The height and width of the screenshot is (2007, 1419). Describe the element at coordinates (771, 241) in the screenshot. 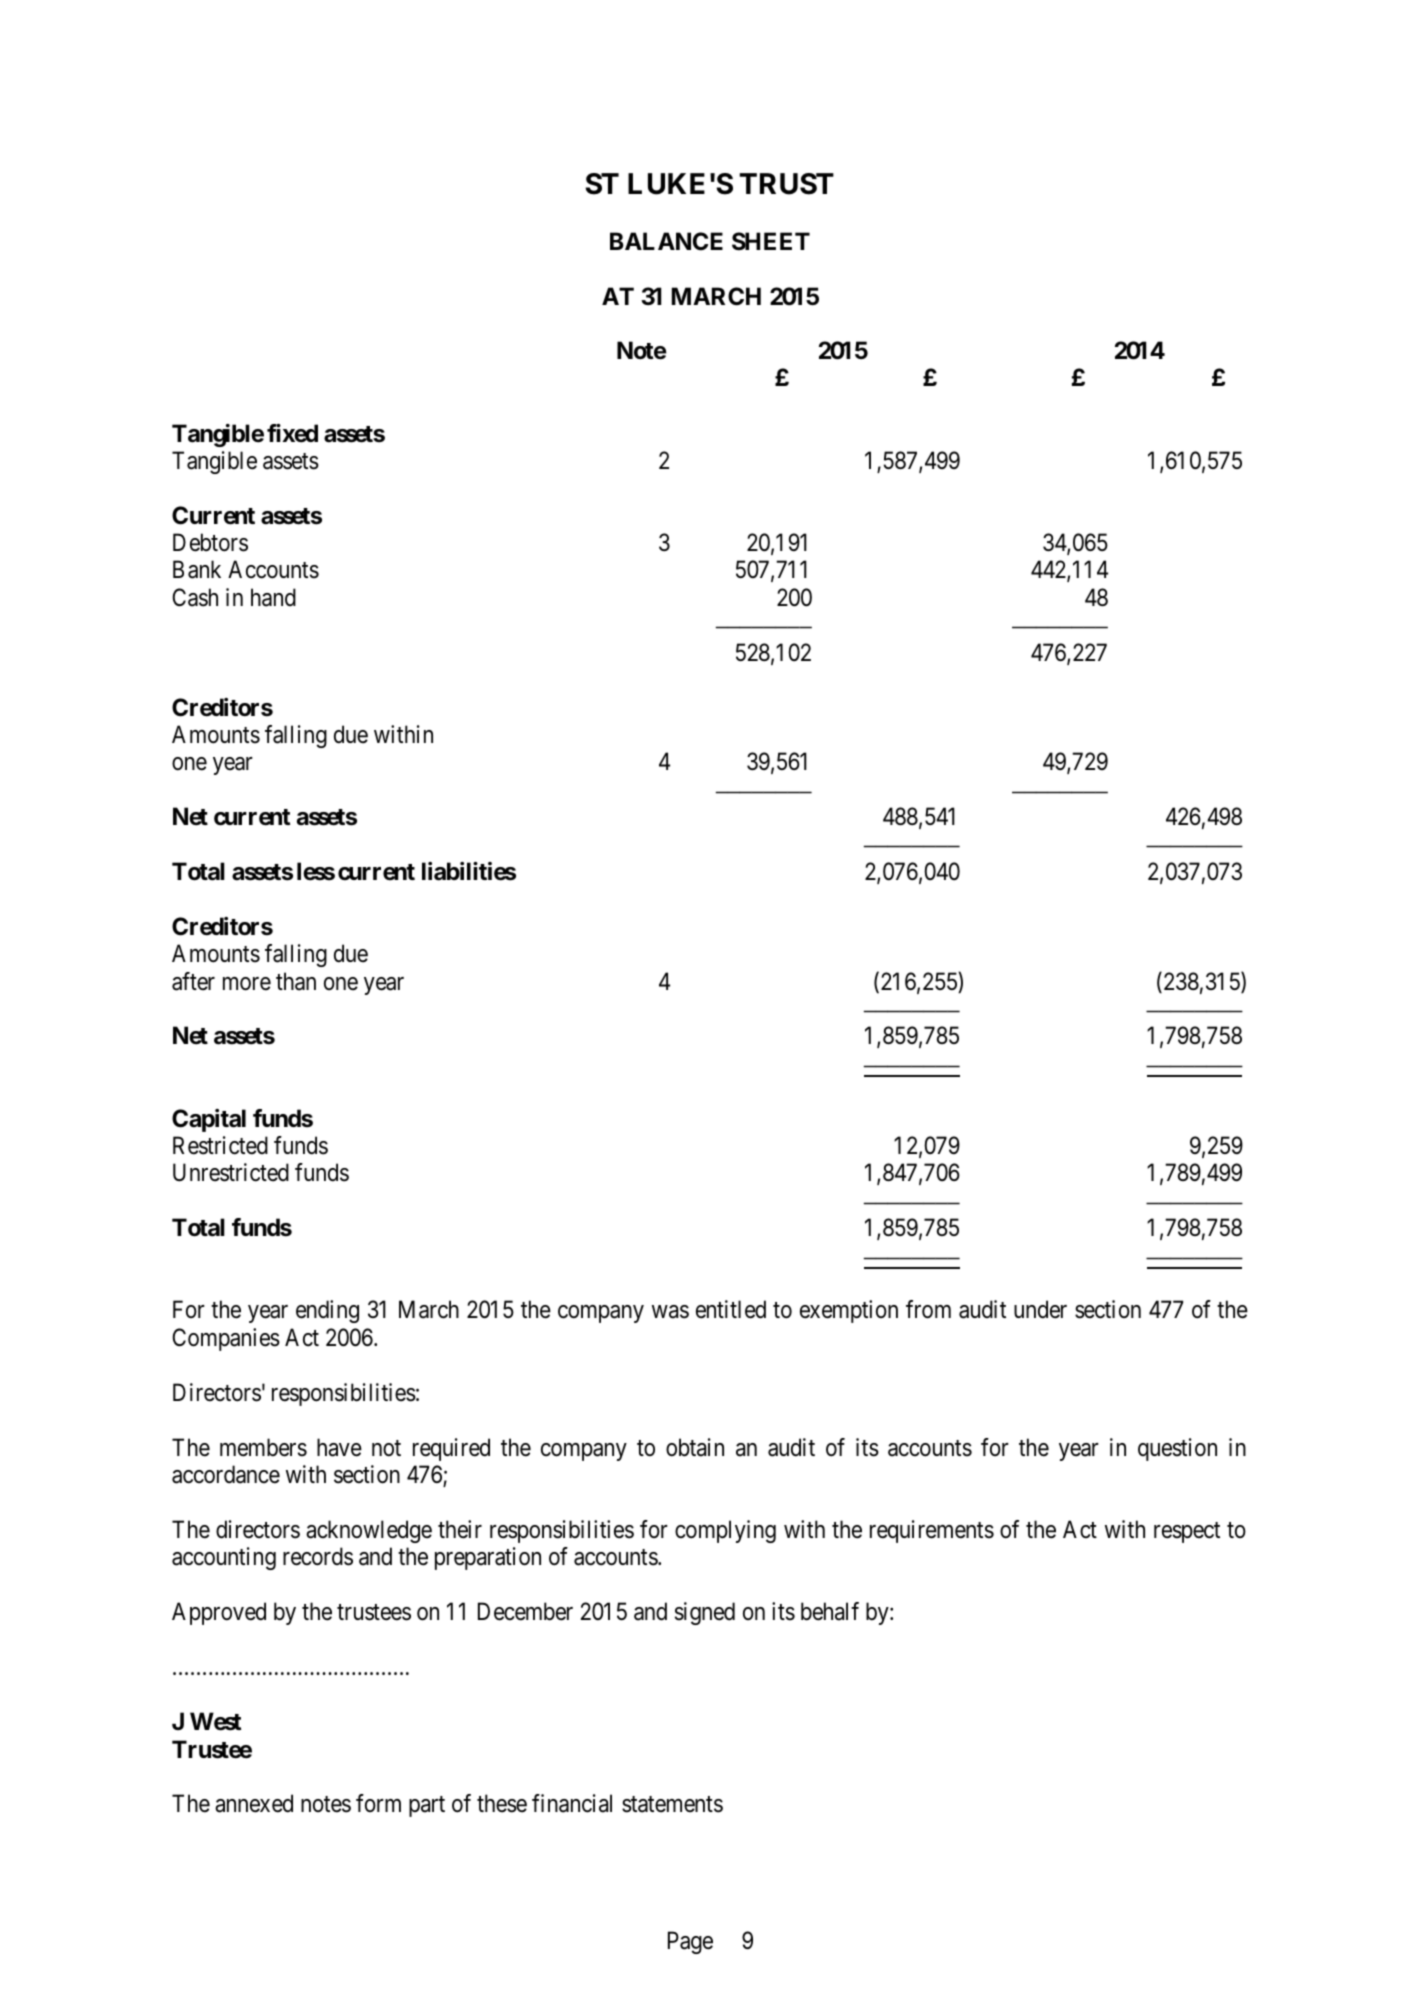

I see `SHEET` at that location.
